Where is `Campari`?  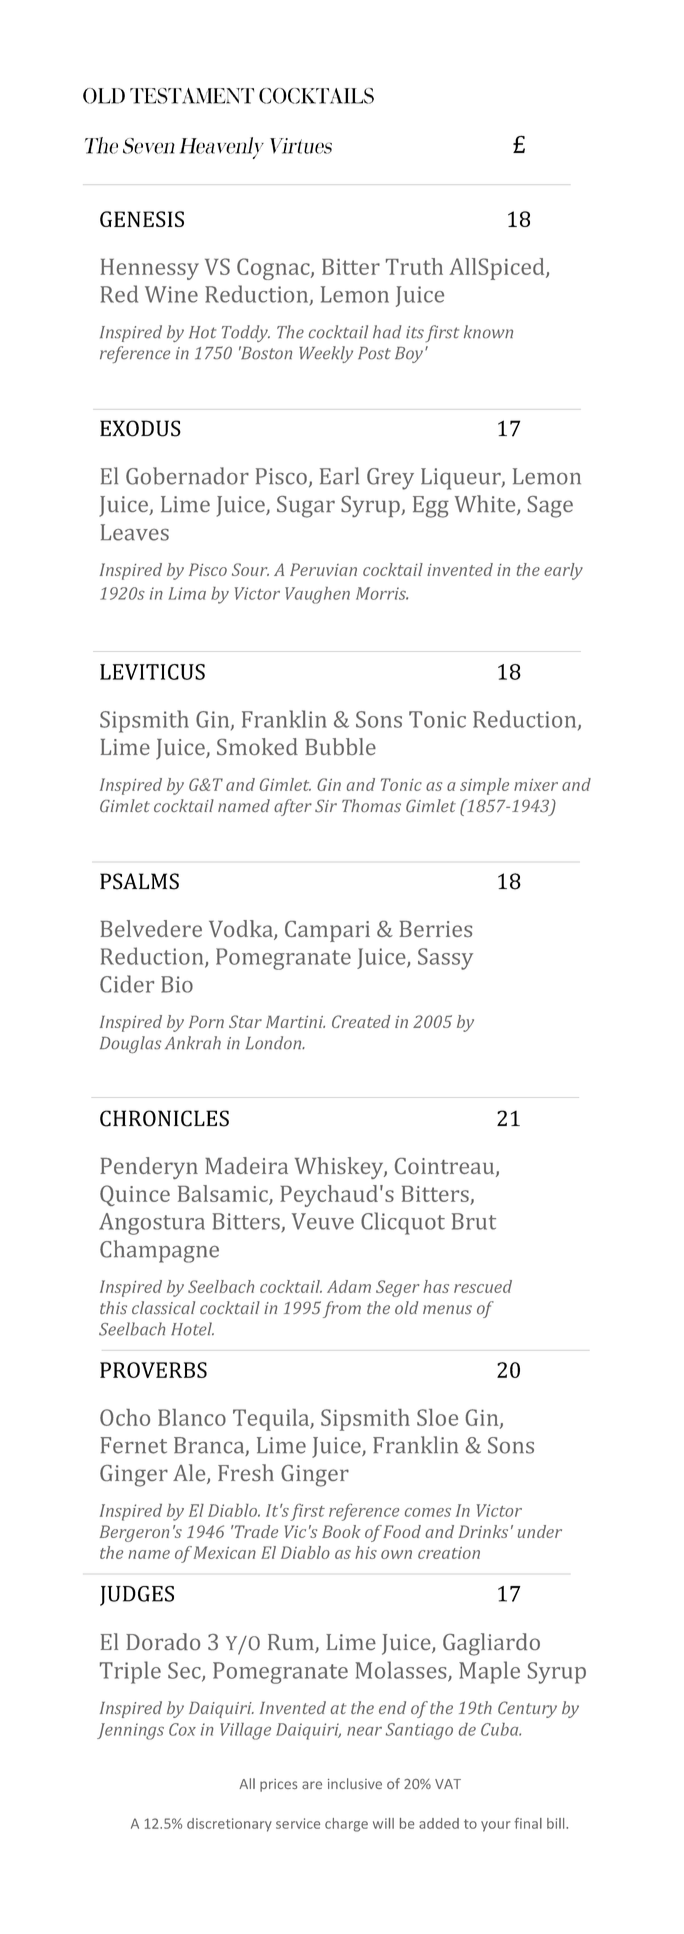 Campari is located at coordinates (327, 931).
